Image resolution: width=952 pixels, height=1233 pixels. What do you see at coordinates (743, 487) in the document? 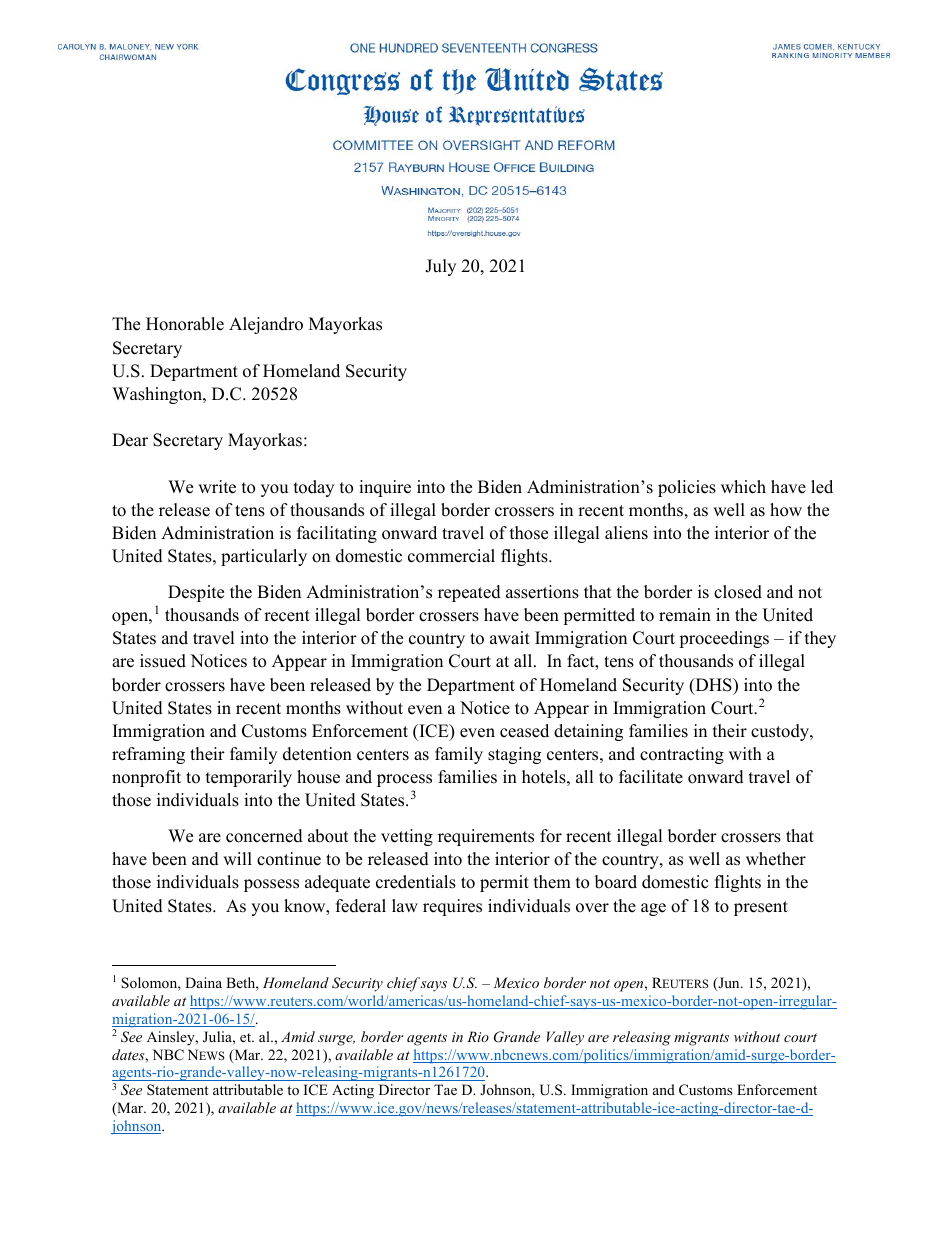
I see `which` at bounding box center [743, 487].
